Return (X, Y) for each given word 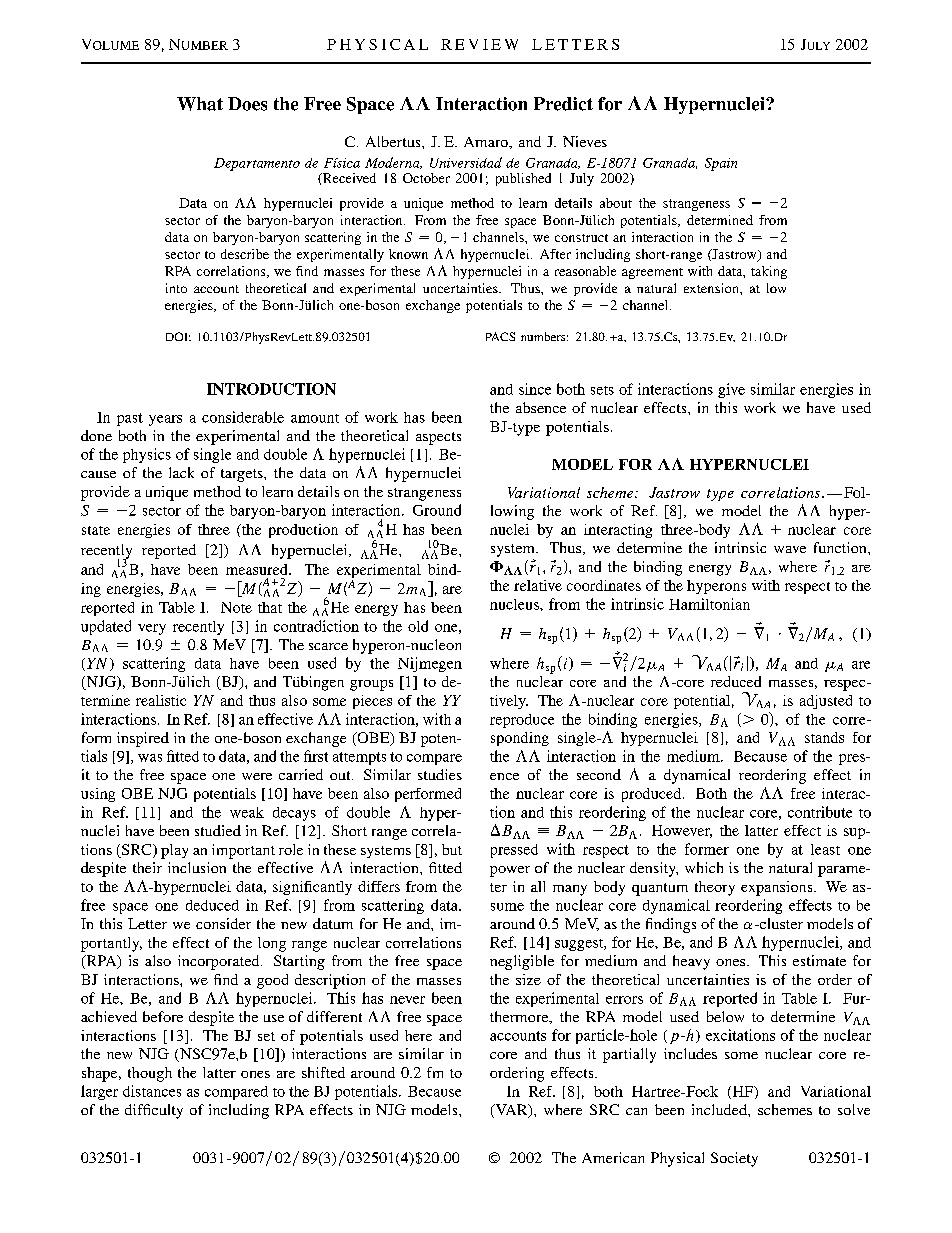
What (200, 104)
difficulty (154, 1111)
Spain (721, 164)
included (720, 1109)
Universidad (466, 162)
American (613, 1157)
